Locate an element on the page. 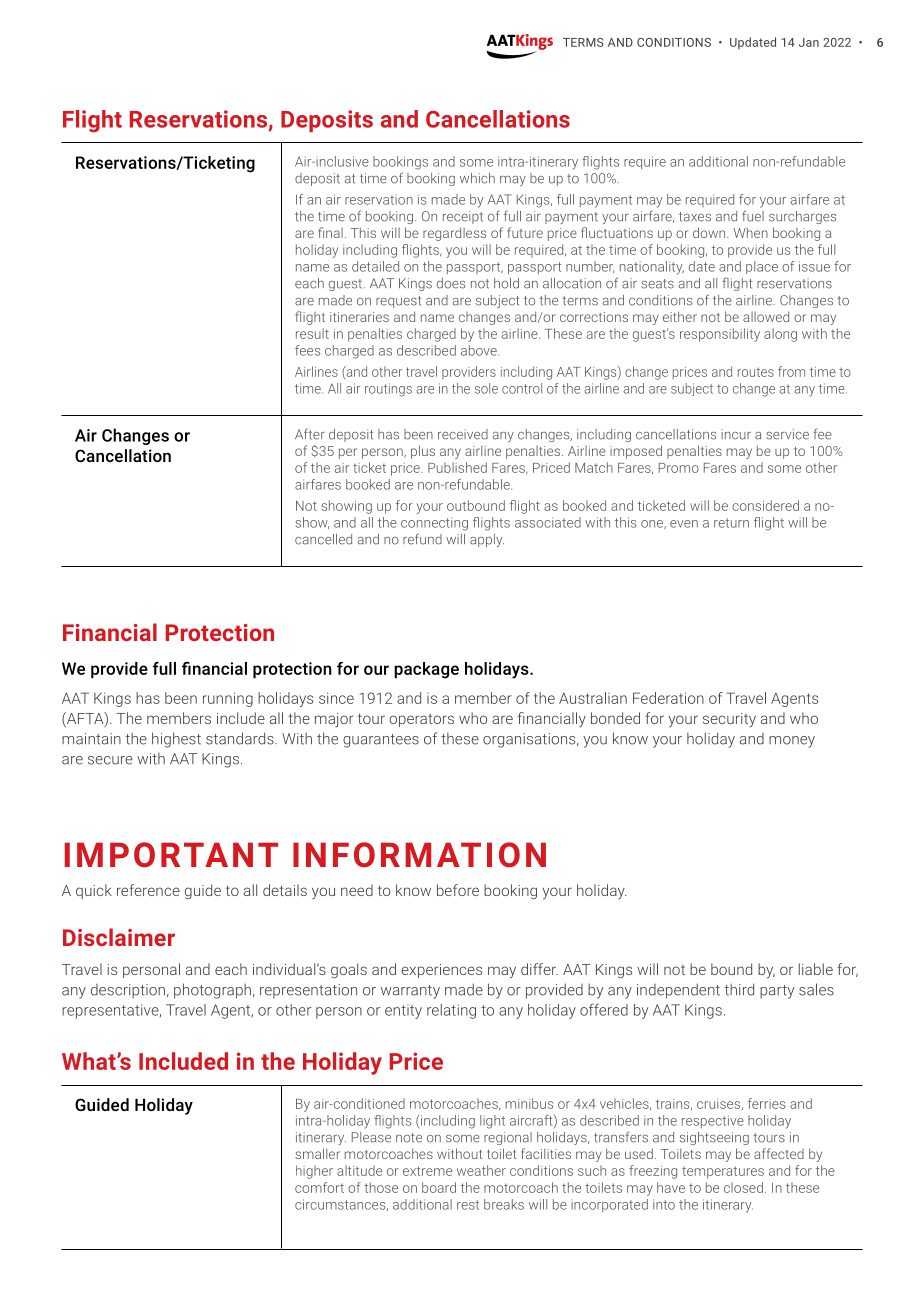 Image resolution: width=924 pixels, height=1308 pixels. Federation is located at coordinates (668, 698).
